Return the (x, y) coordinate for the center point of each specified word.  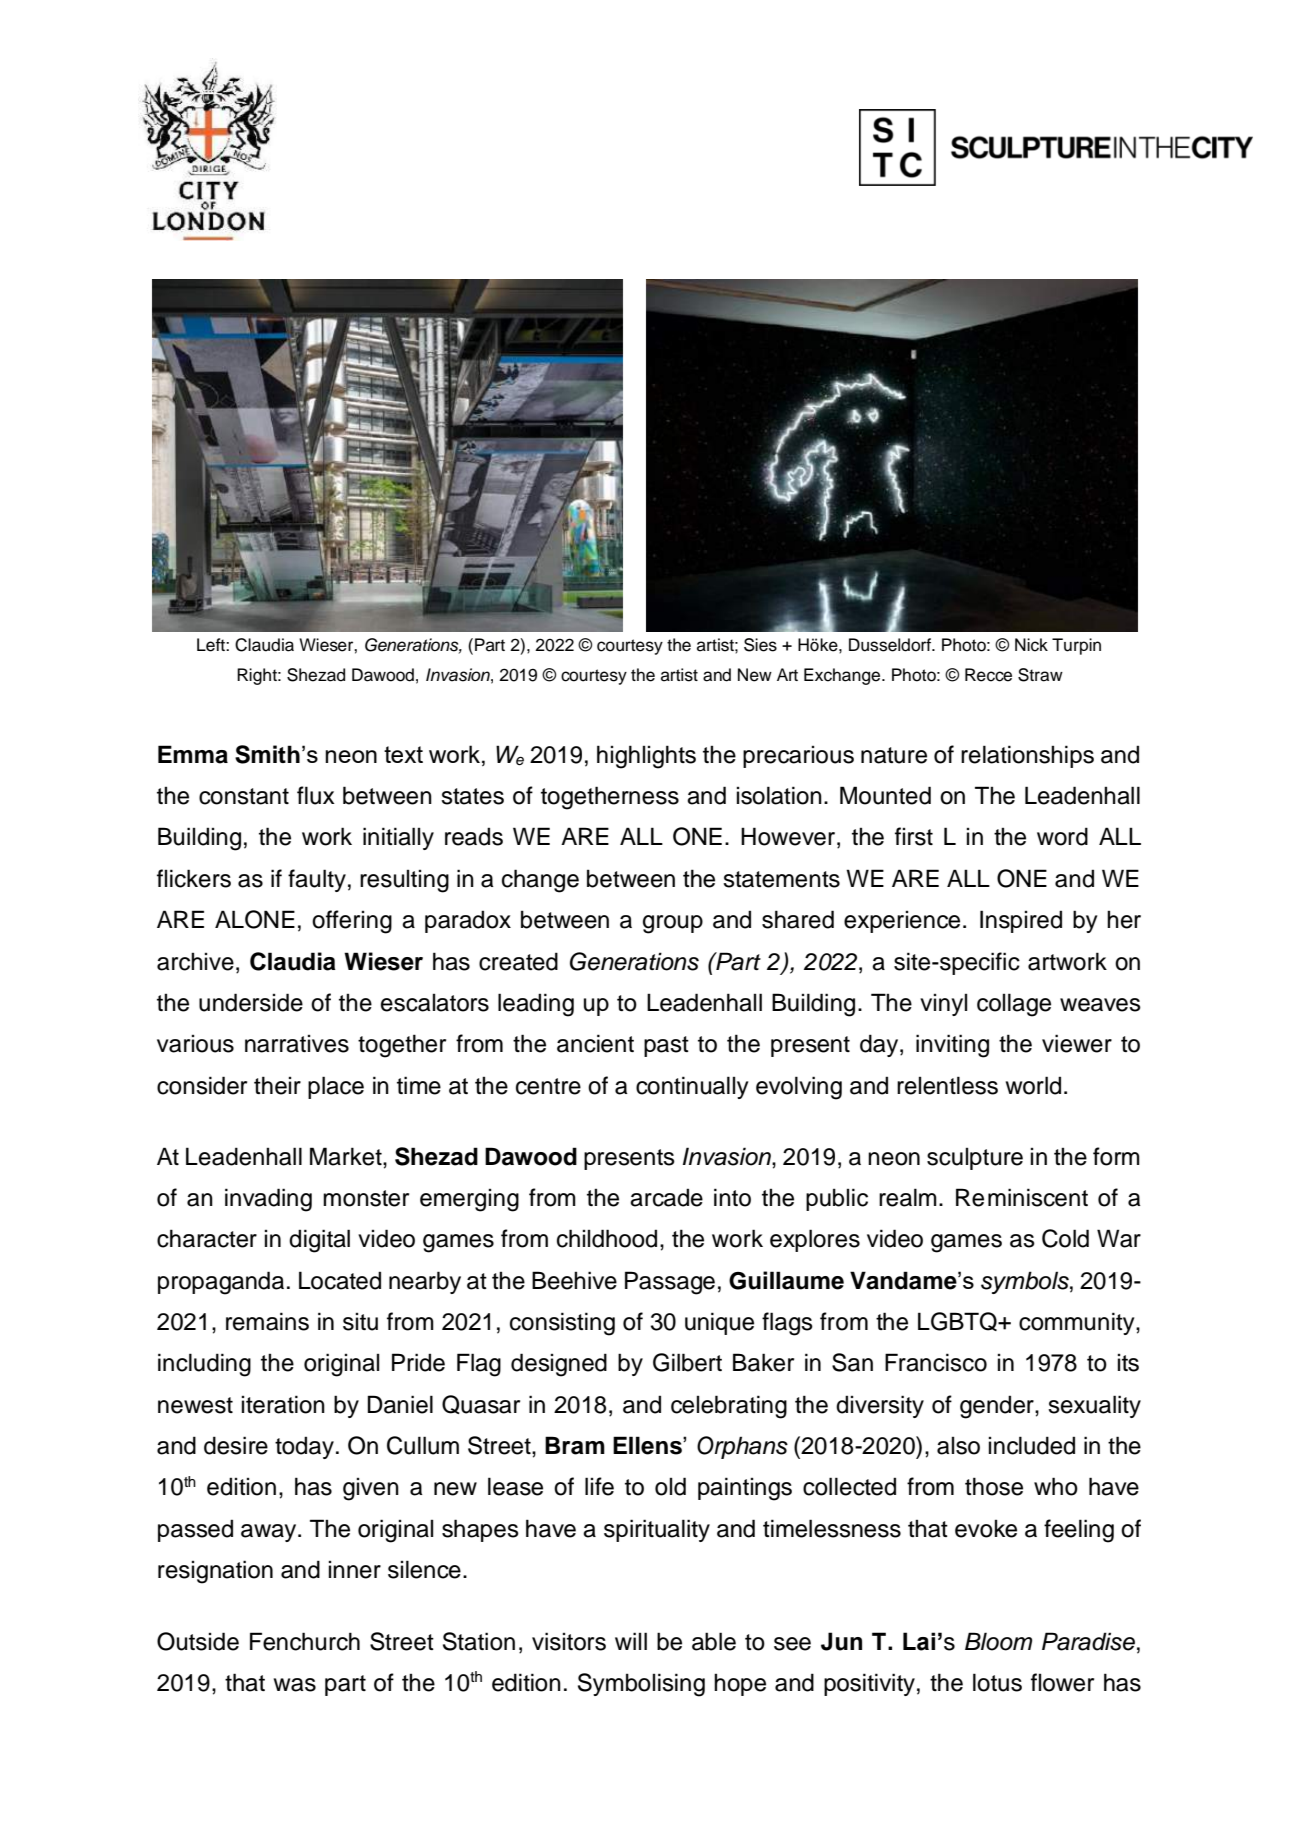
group (673, 924)
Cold (1065, 1238)
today (304, 1447)
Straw (1040, 675)
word (1062, 836)
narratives (297, 1044)
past (666, 1046)
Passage (670, 1283)
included (1032, 1445)
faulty (317, 880)
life (599, 1486)
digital (319, 1241)
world (1033, 1085)
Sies (760, 645)
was (295, 1685)
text (403, 754)
